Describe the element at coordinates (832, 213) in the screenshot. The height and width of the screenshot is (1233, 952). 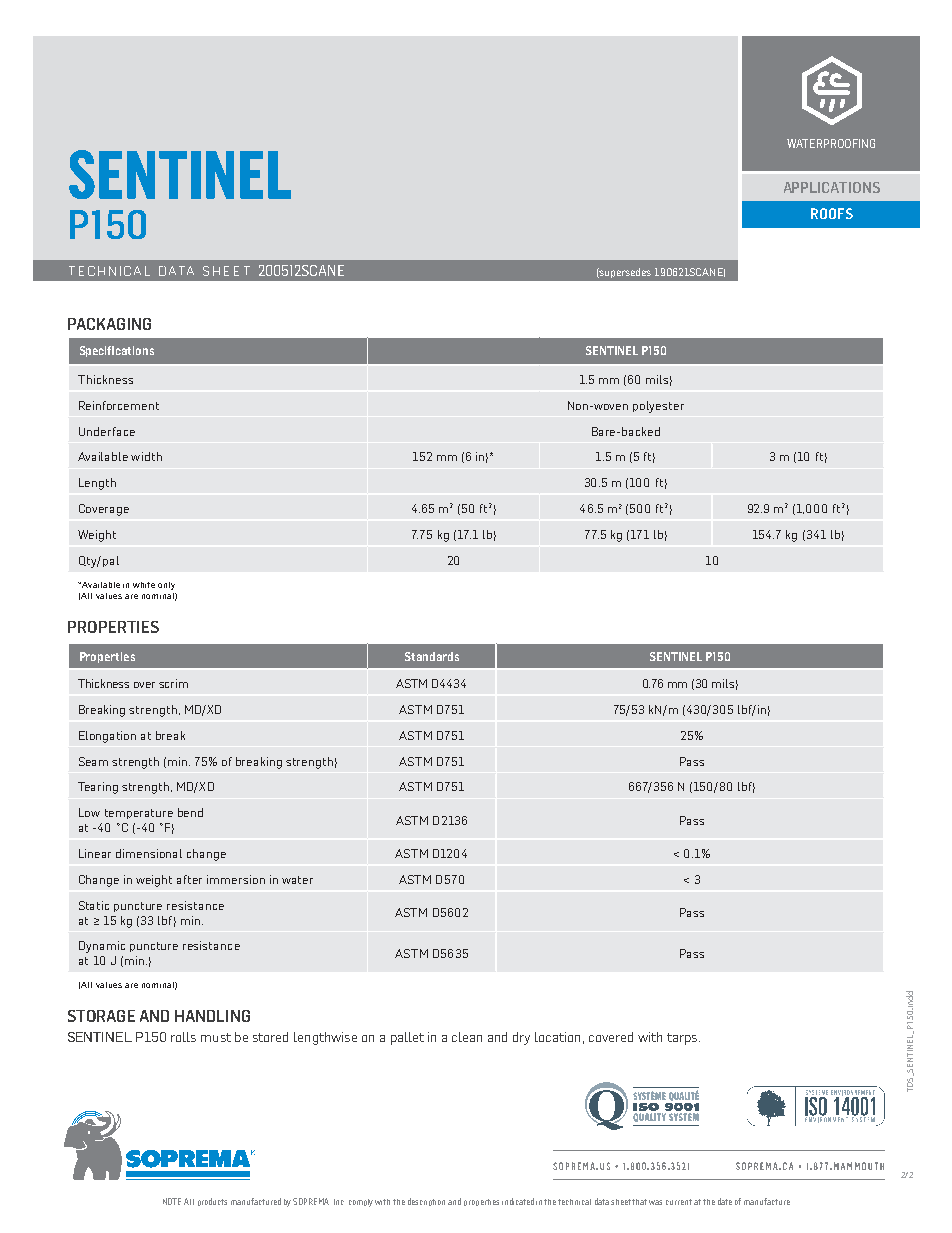
I see `ROOFS` at that location.
